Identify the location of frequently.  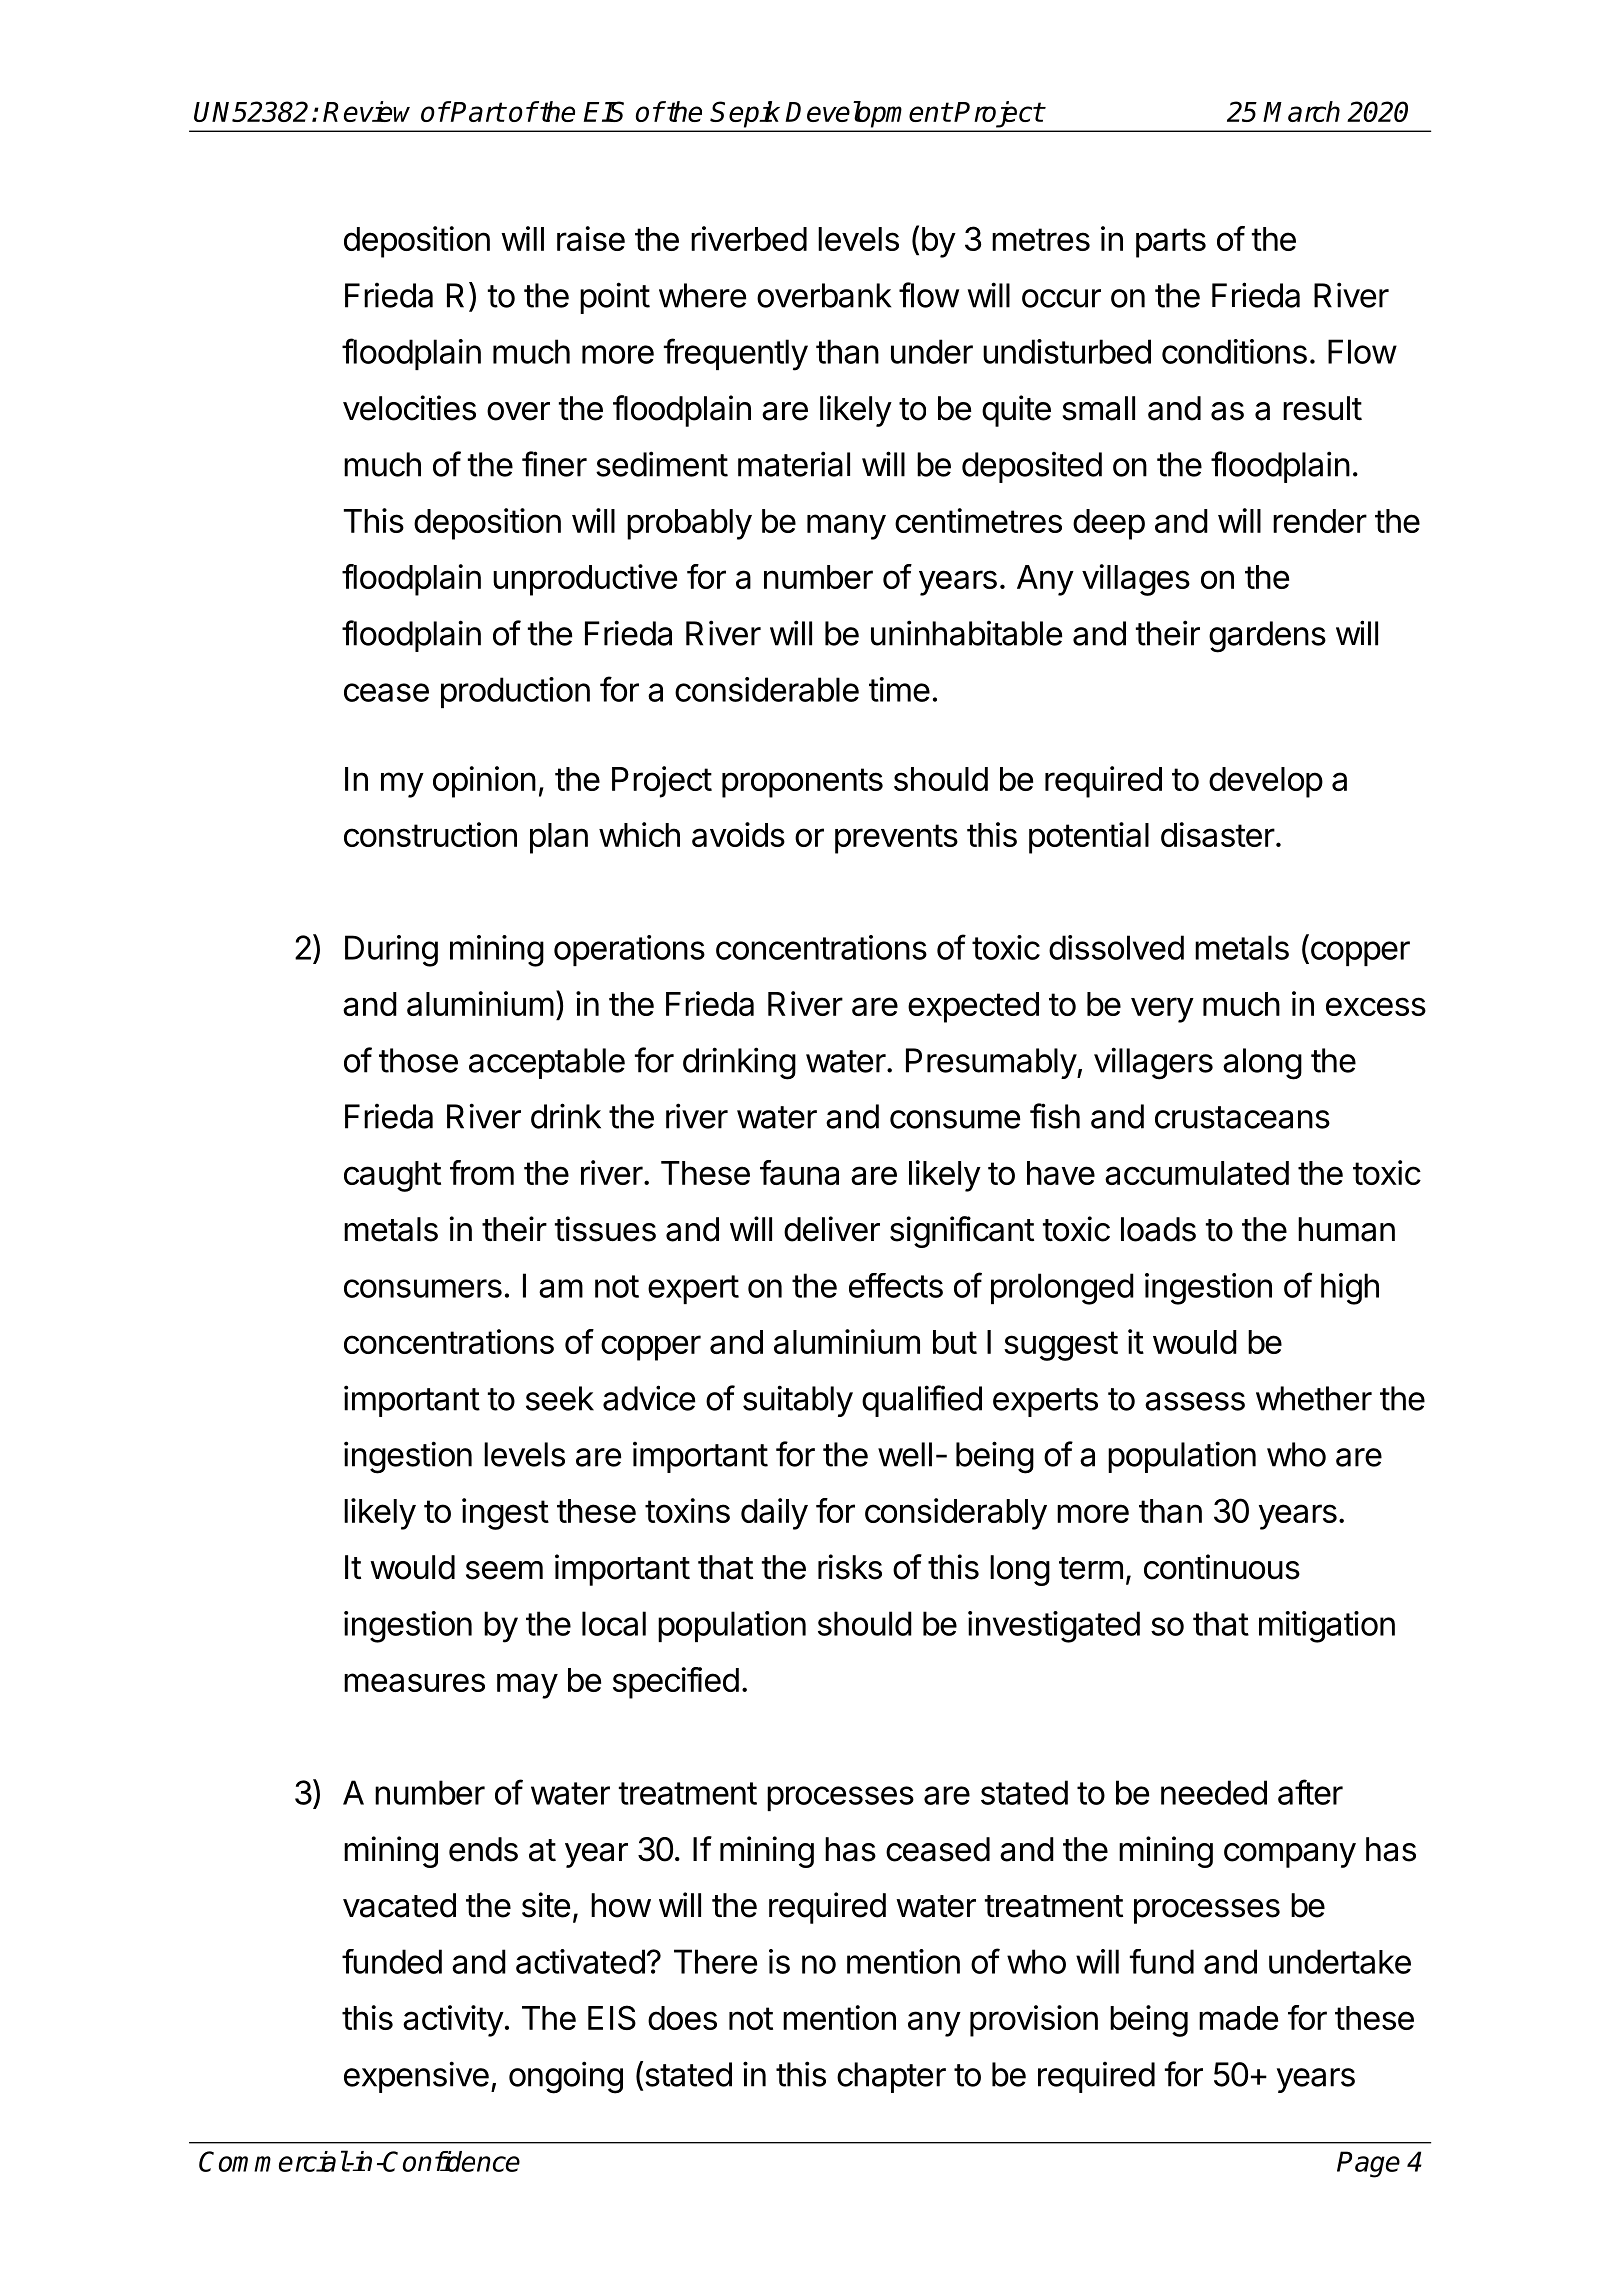
(736, 354).
